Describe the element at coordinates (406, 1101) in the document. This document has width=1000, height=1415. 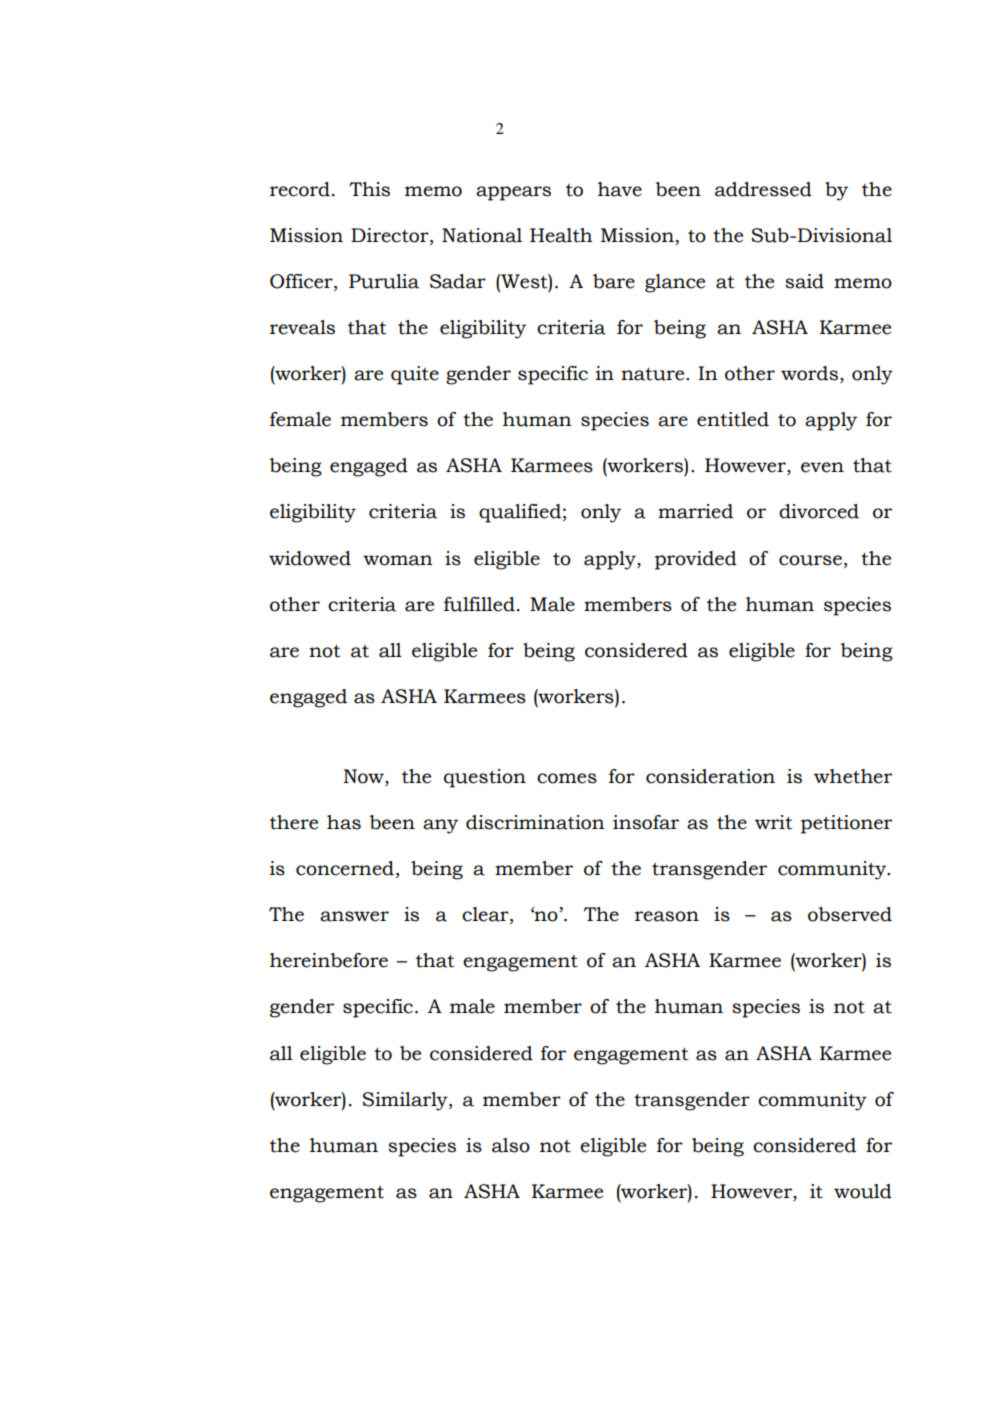
I see `Similarly` at that location.
